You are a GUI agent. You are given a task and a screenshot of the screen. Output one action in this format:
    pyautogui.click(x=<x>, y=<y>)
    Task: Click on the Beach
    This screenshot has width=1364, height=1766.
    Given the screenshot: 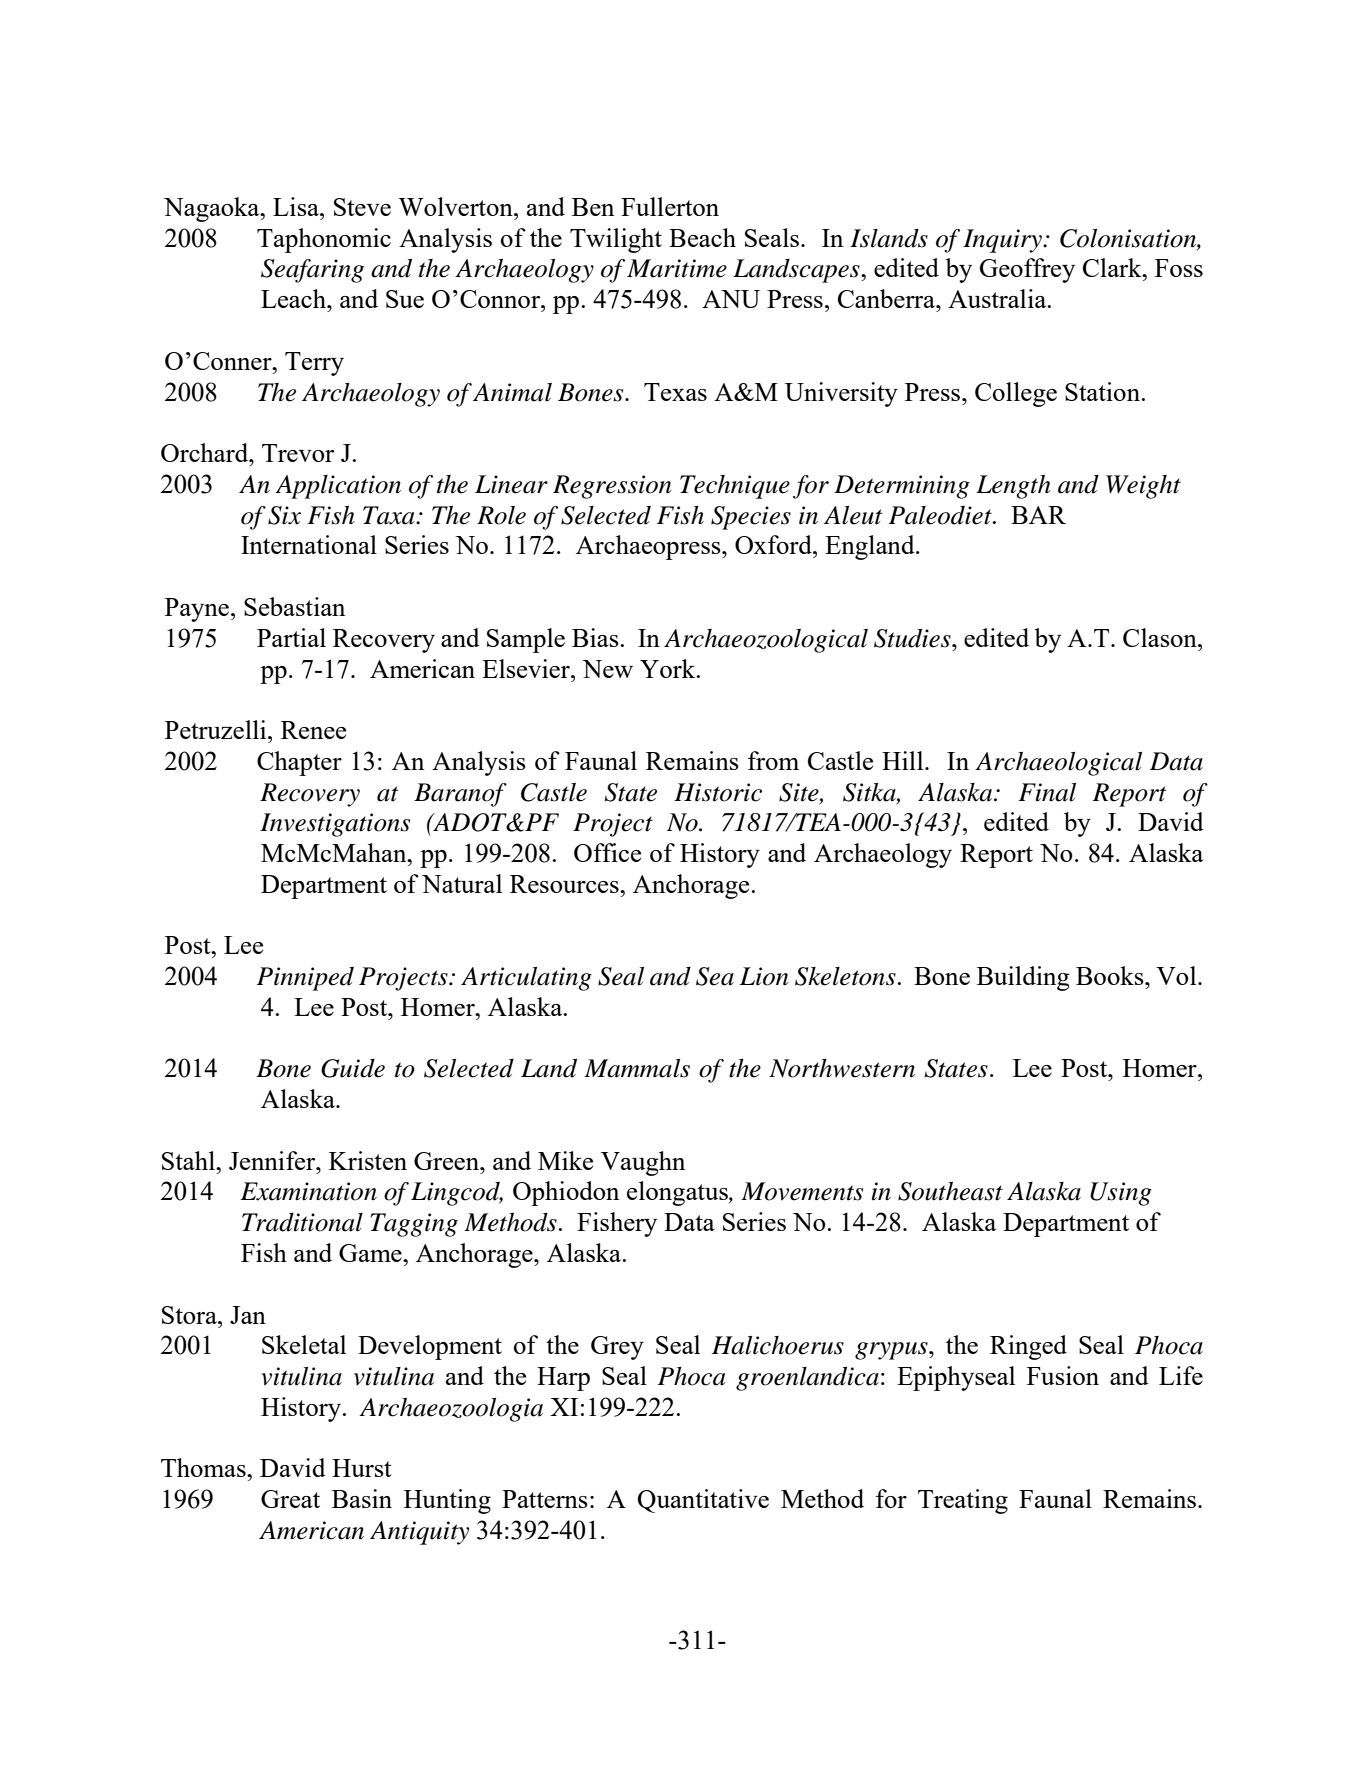 What is the action you would take?
    pyautogui.click(x=702, y=237)
